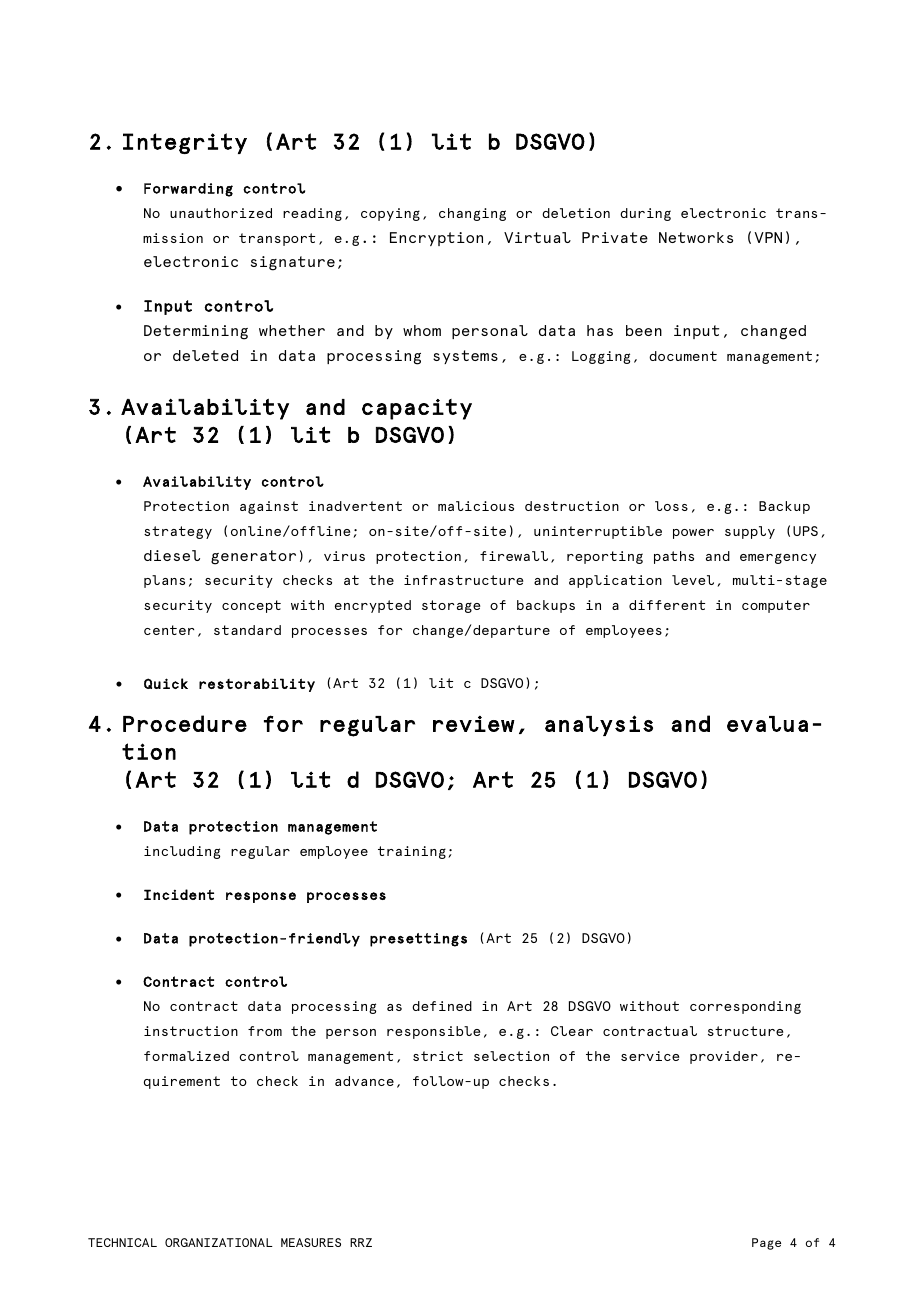 The width and height of the document is (924, 1308). I want to click on MEASURES, so click(311, 1242).
